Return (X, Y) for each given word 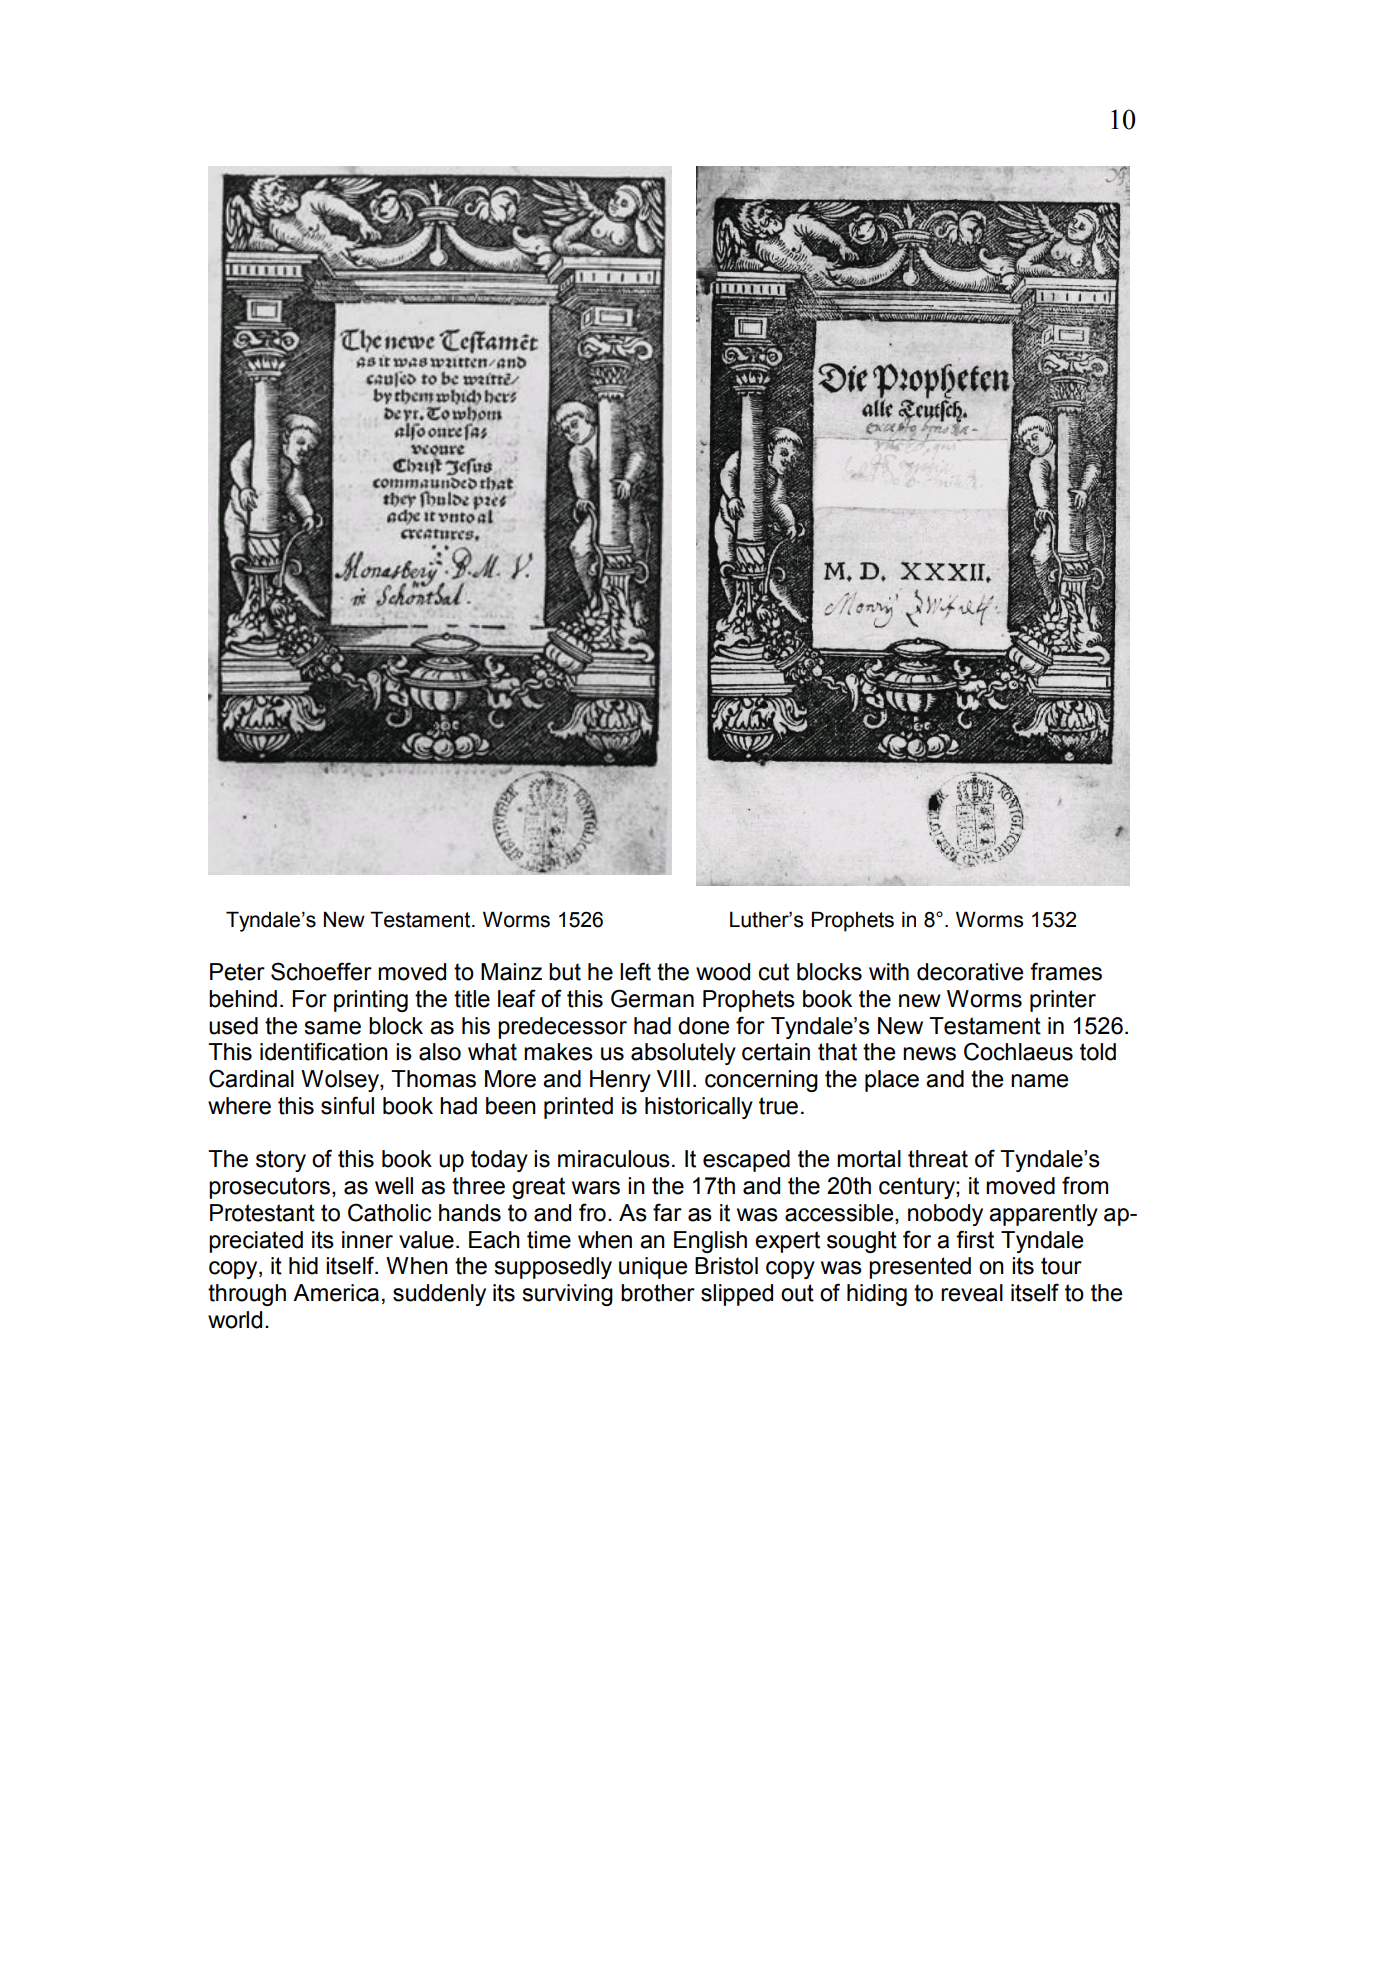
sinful (347, 1105)
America (336, 1293)
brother (658, 1293)
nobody (945, 1215)
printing (371, 1001)
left (635, 971)
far (667, 1212)
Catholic (389, 1212)
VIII (673, 1078)
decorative (970, 972)
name (1039, 1081)
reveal (972, 1293)
